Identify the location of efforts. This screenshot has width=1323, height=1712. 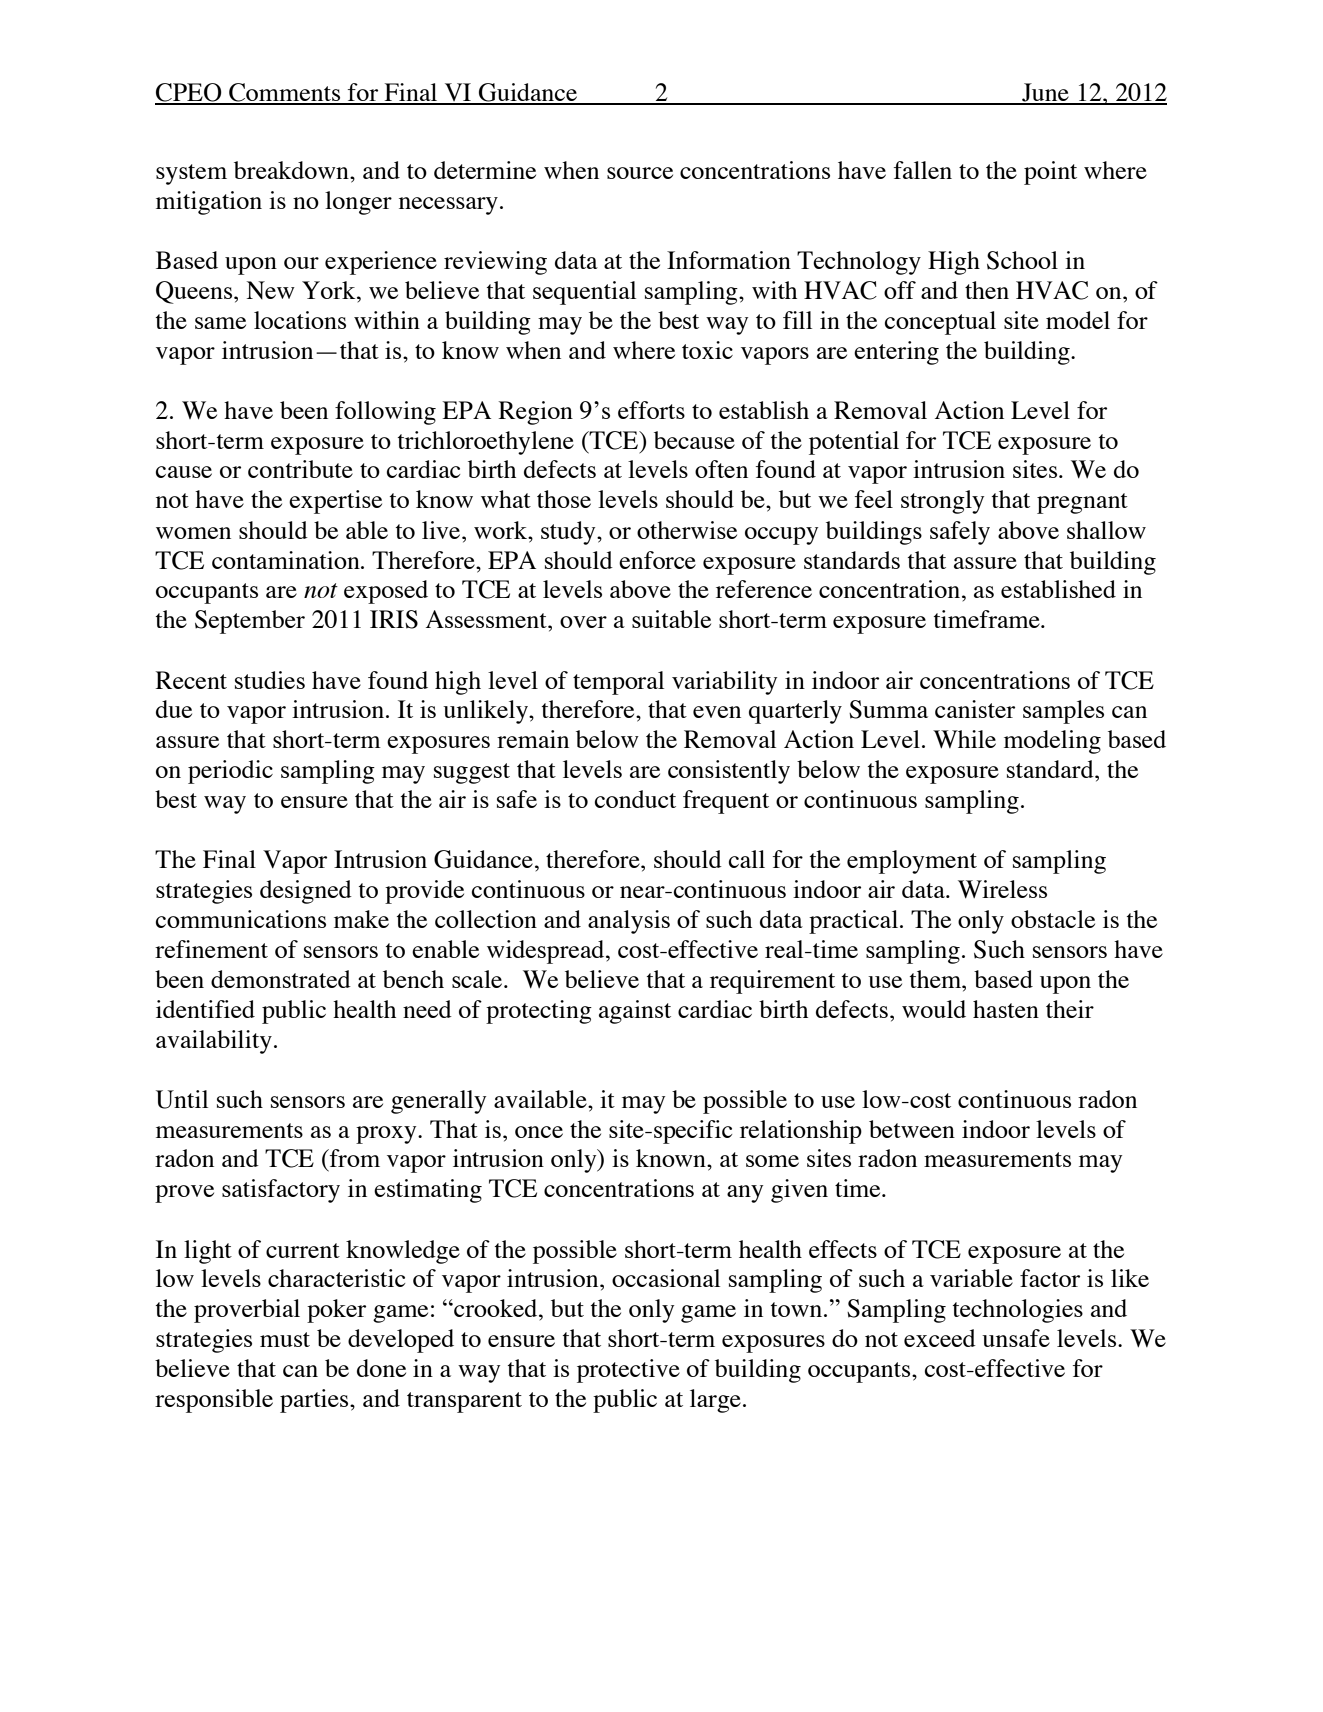
(651, 410).
